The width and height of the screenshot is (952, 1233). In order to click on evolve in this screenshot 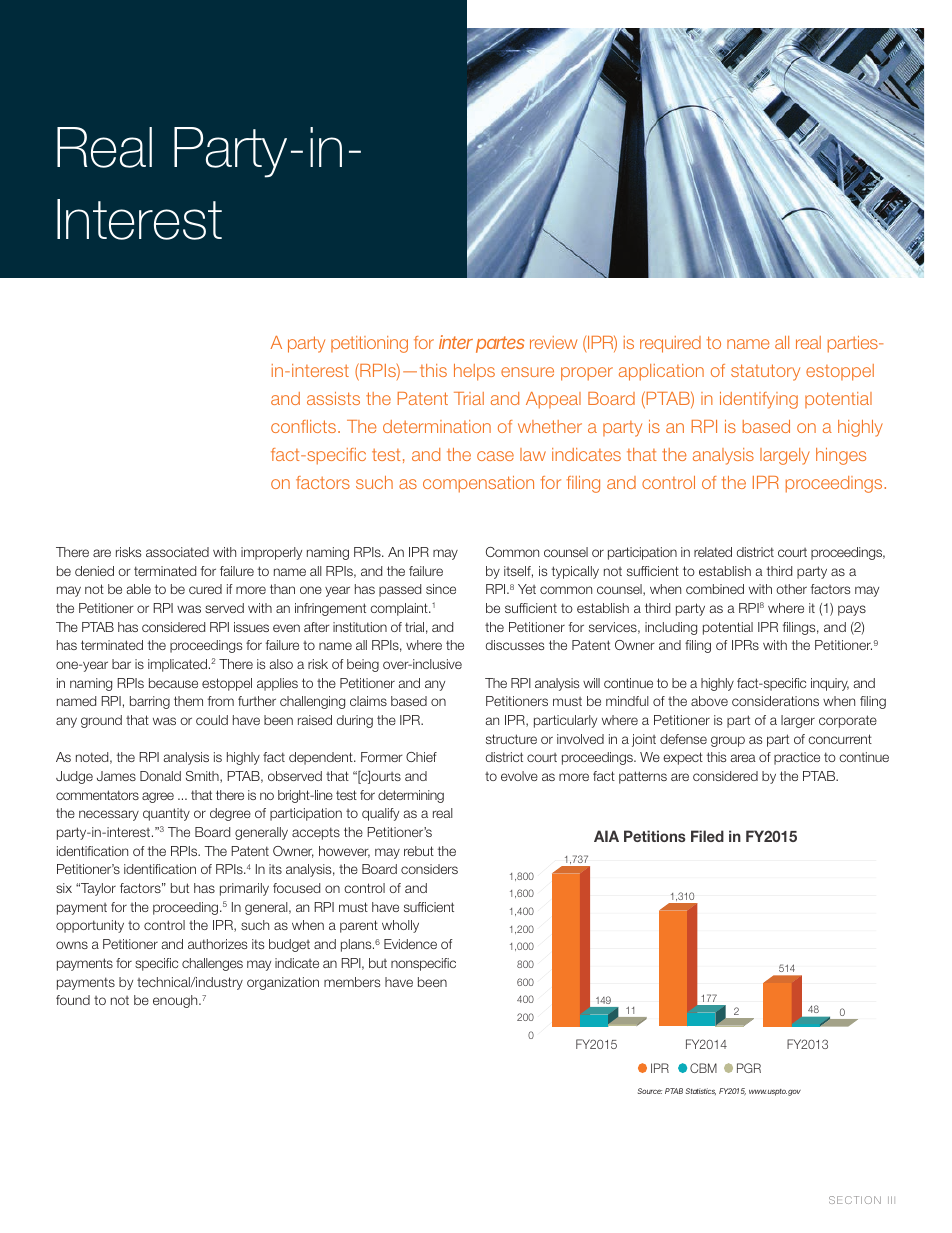, I will do `click(519, 776)`.
